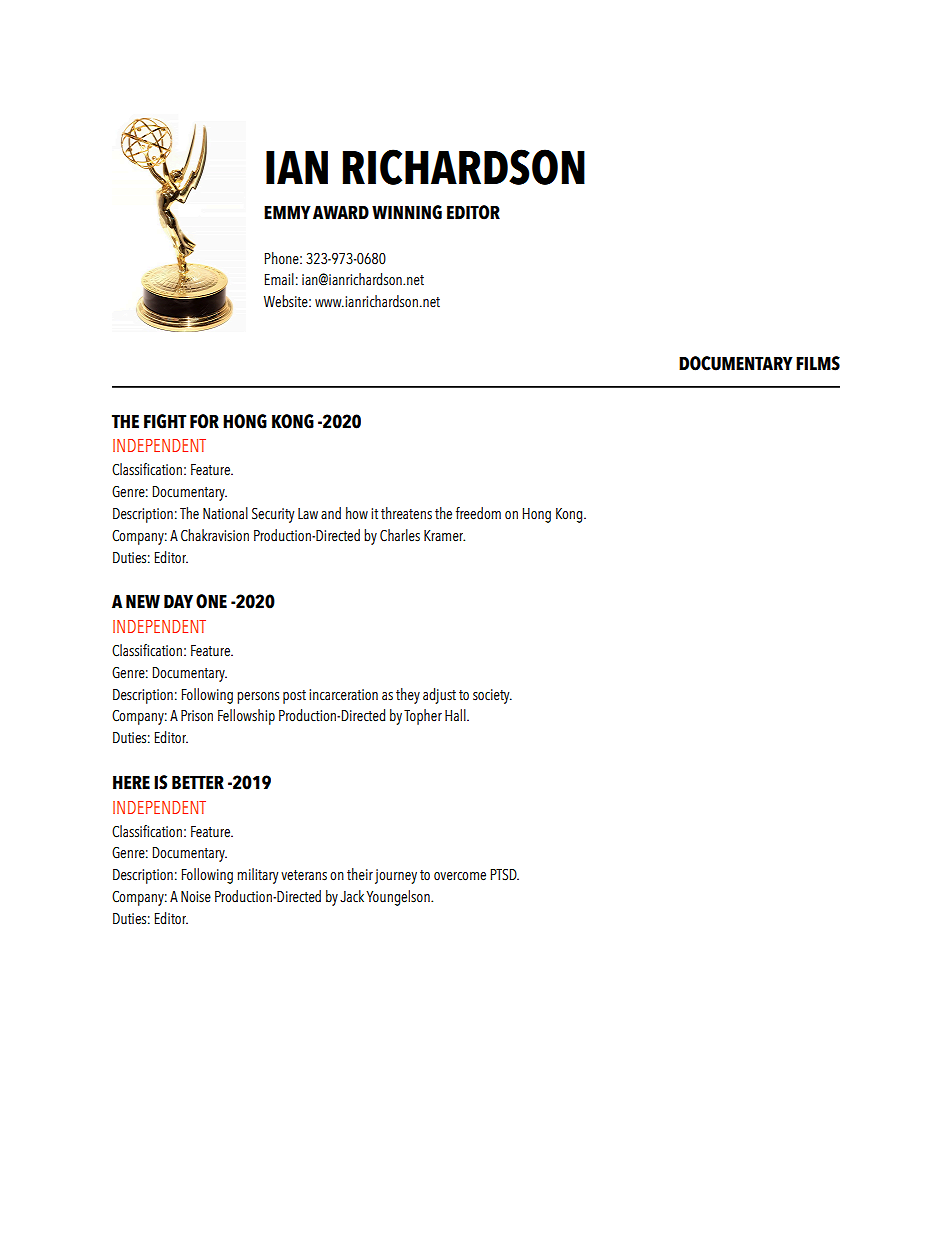 The width and height of the screenshot is (952, 1233). What do you see at coordinates (460, 876) in the screenshot?
I see `overcome` at bounding box center [460, 876].
